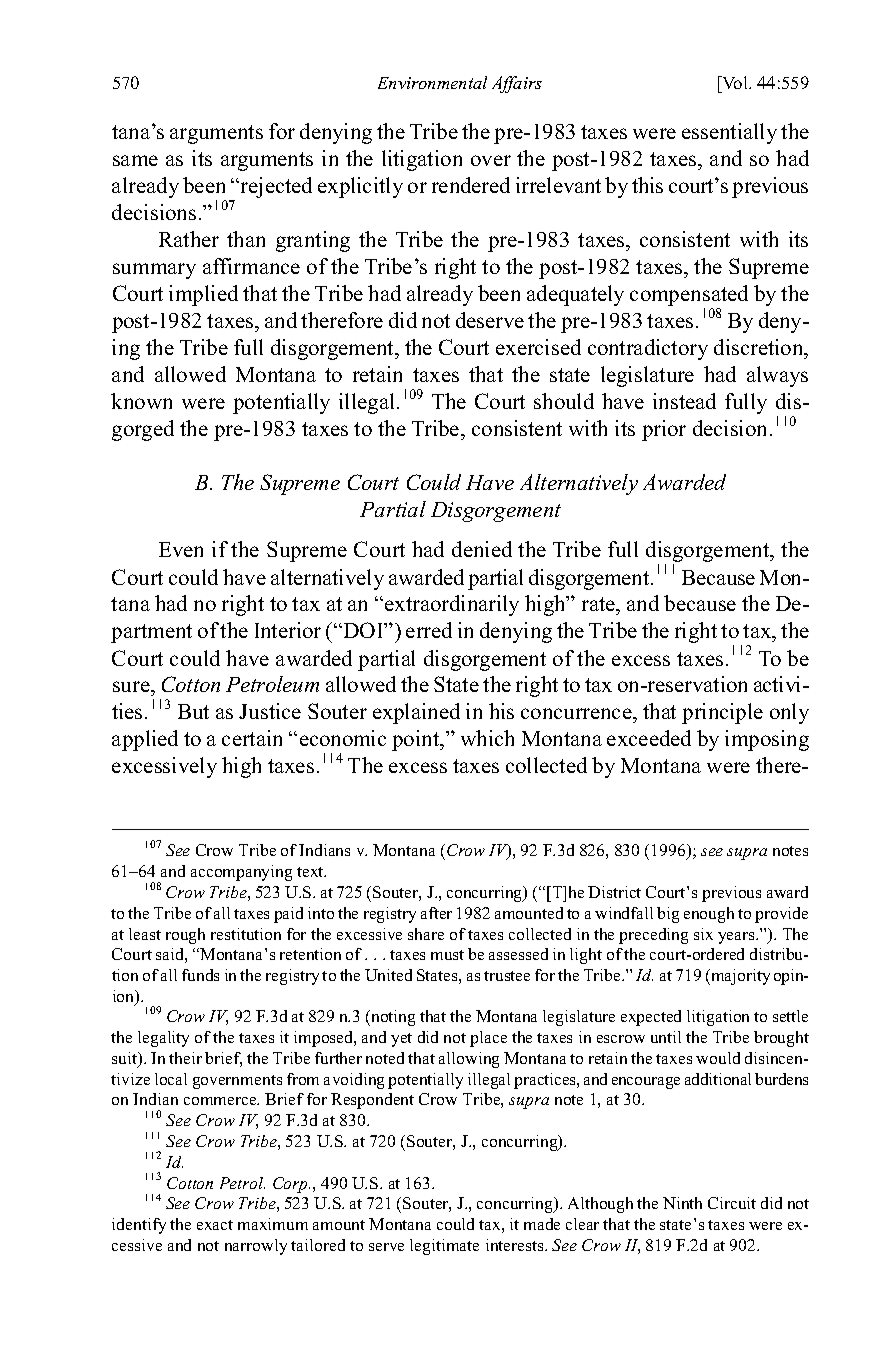  What do you see at coordinates (432, 82) in the screenshot?
I see `Environmental` at bounding box center [432, 82].
